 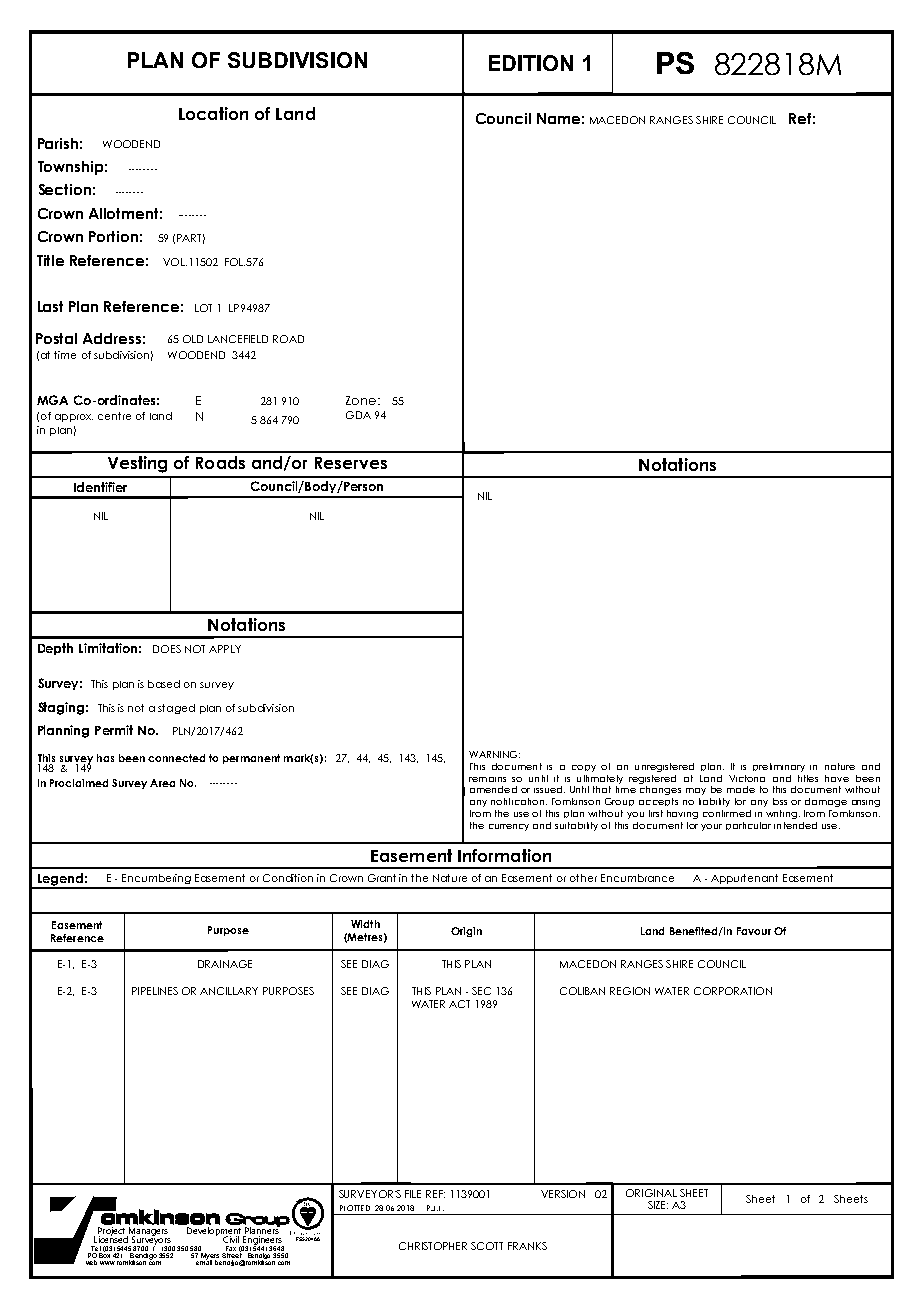 What do you see at coordinates (433, 1246) in the document?
I see `CHRISTOPHER` at bounding box center [433, 1246].
